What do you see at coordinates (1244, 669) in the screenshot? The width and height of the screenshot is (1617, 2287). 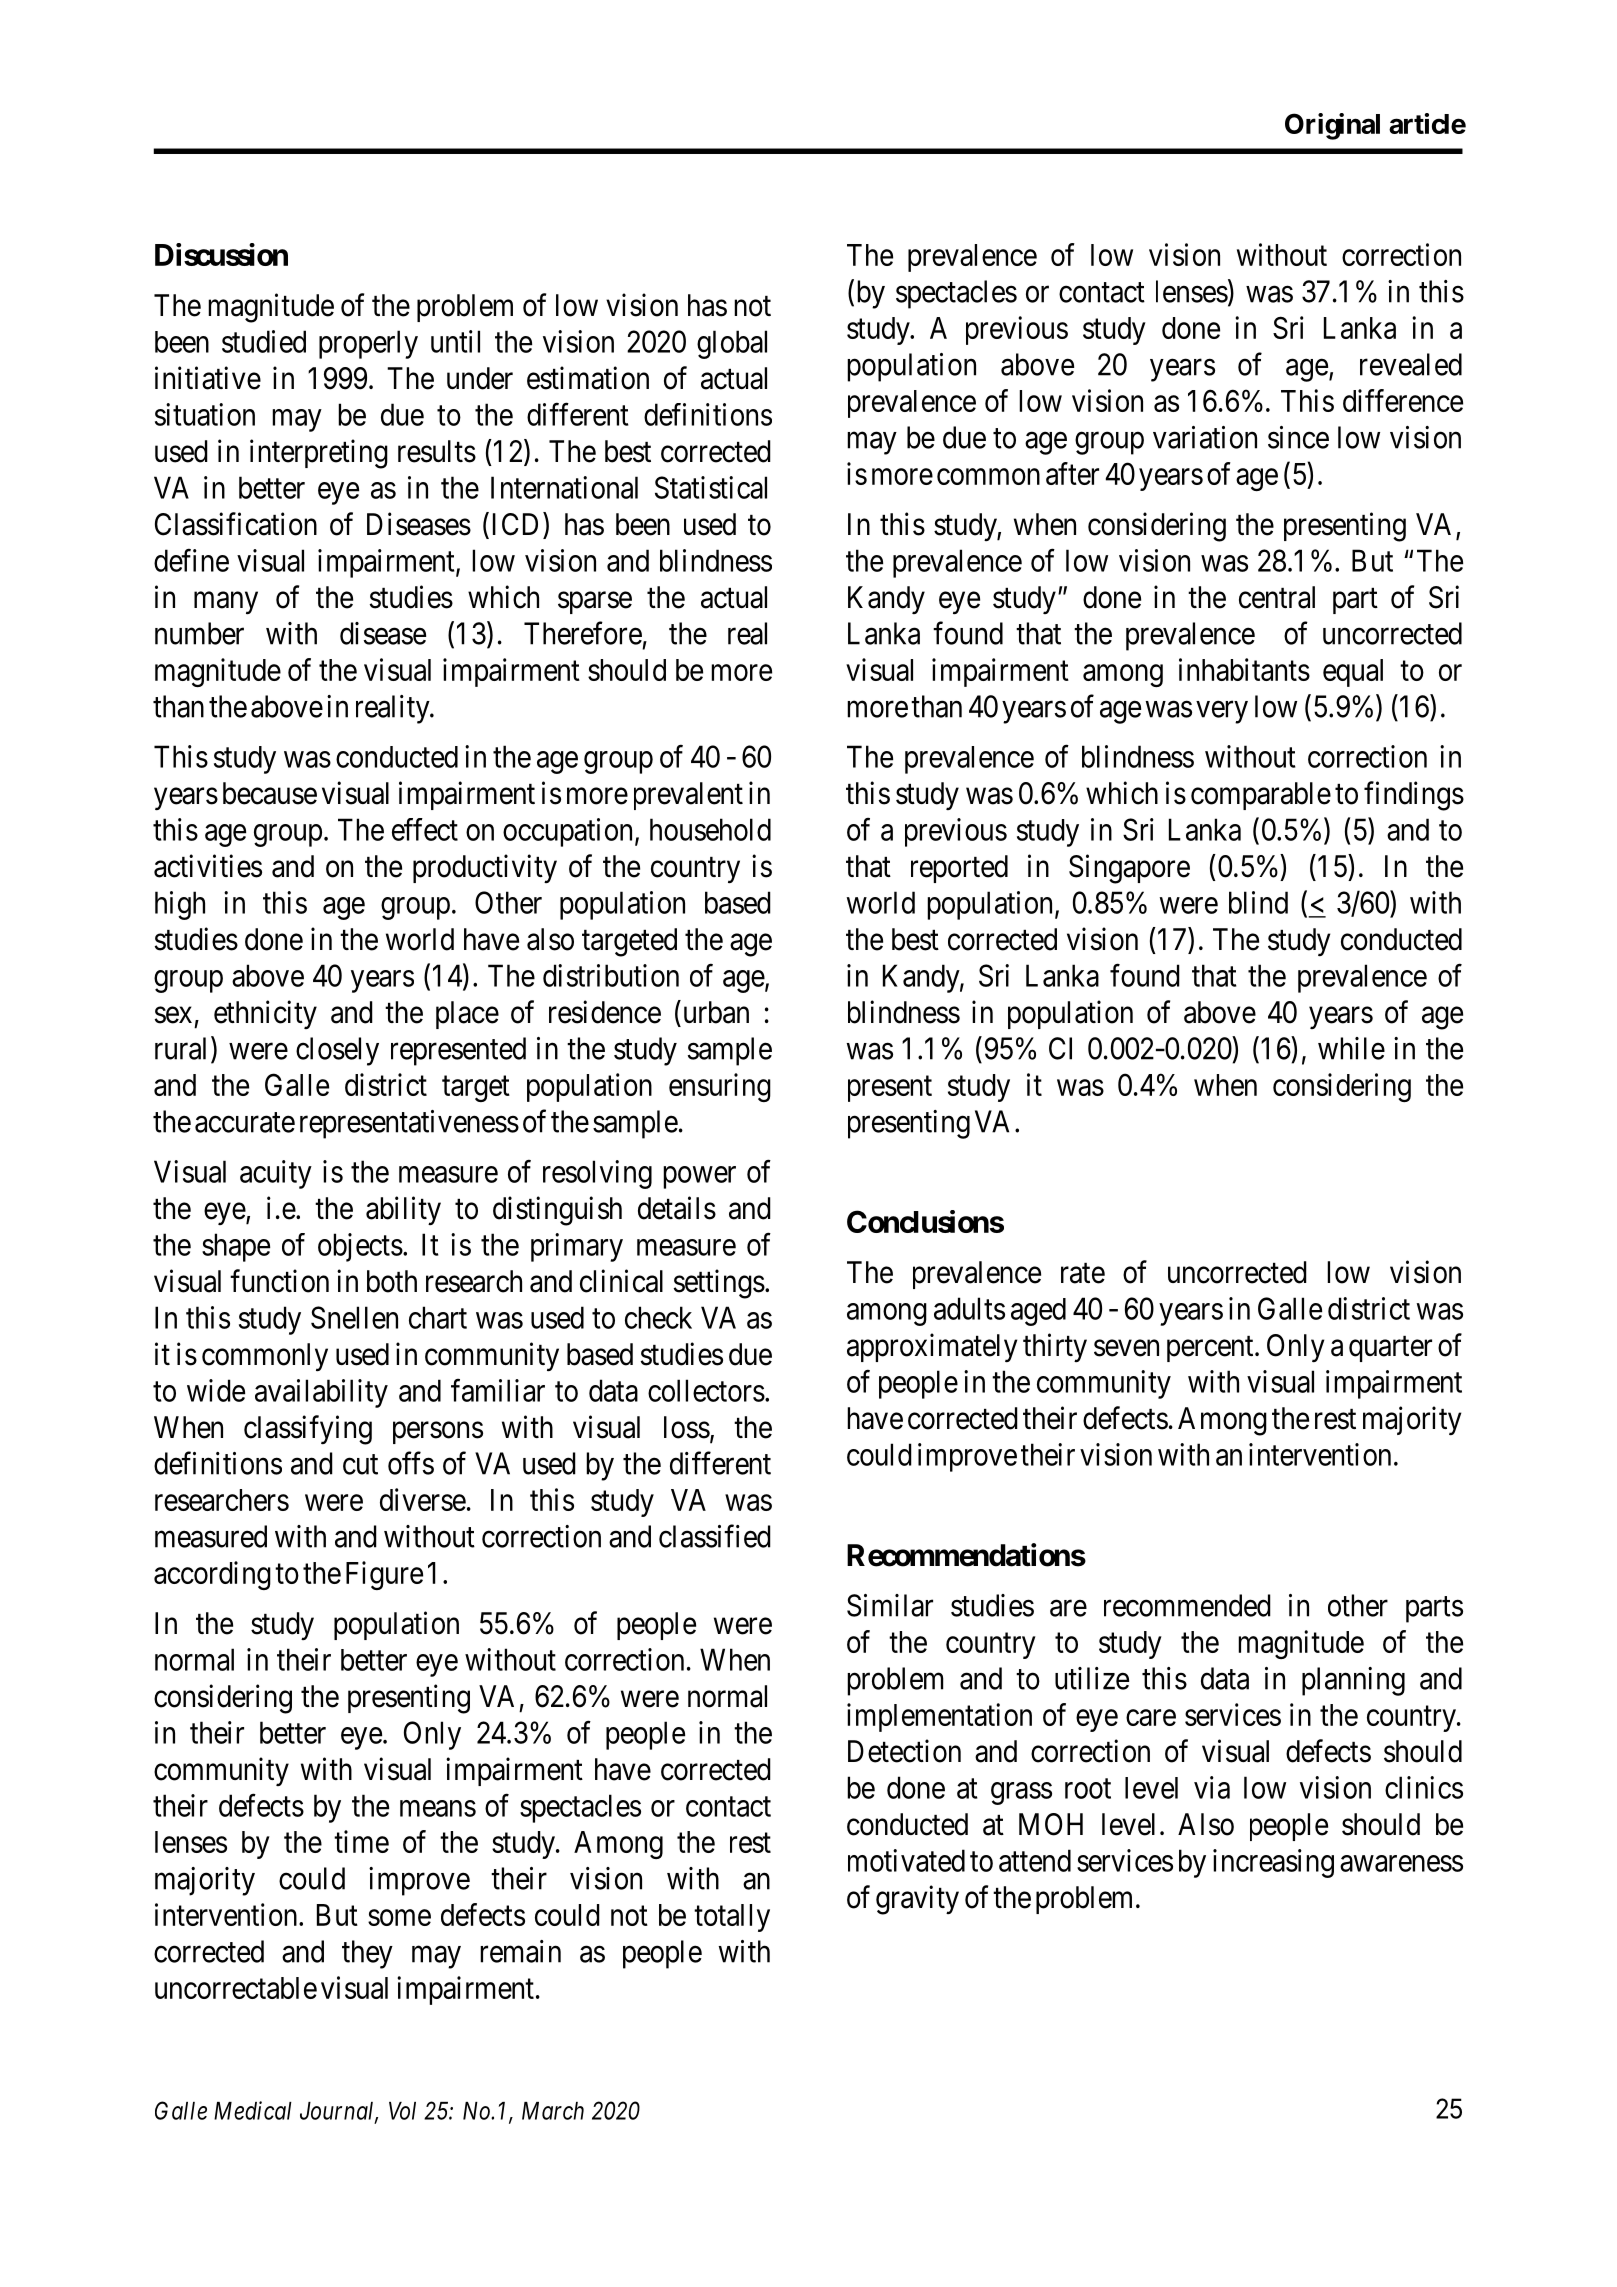 I see `inhabitants` at bounding box center [1244, 669].
